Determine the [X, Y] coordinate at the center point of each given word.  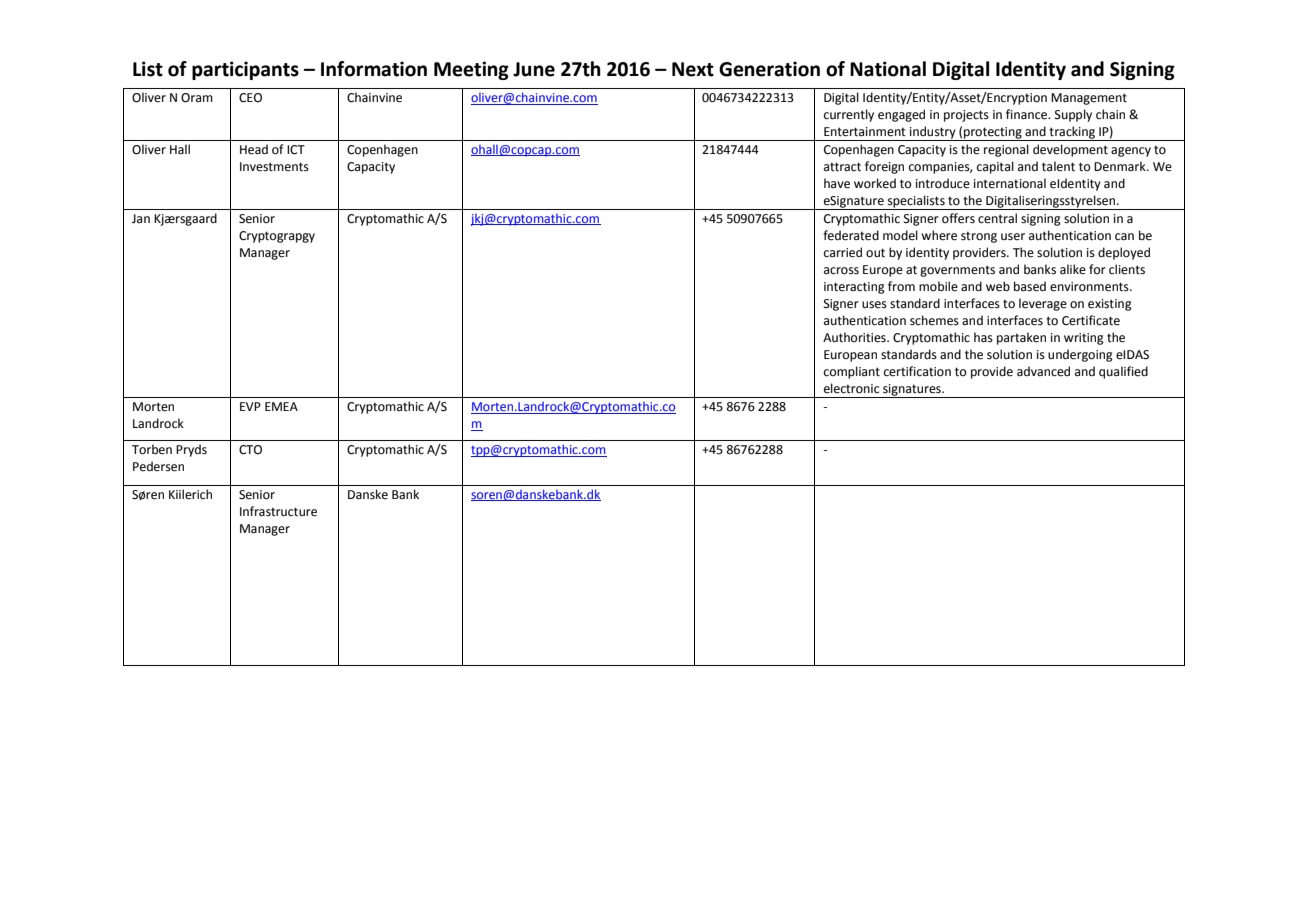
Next [693, 69]
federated [851, 235]
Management [1089, 99]
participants [245, 70]
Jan [141, 219]
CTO [250, 450]
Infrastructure [278, 511]
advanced [1043, 371]
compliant [852, 372]
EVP [250, 406]
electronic [851, 388]
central [997, 218]
